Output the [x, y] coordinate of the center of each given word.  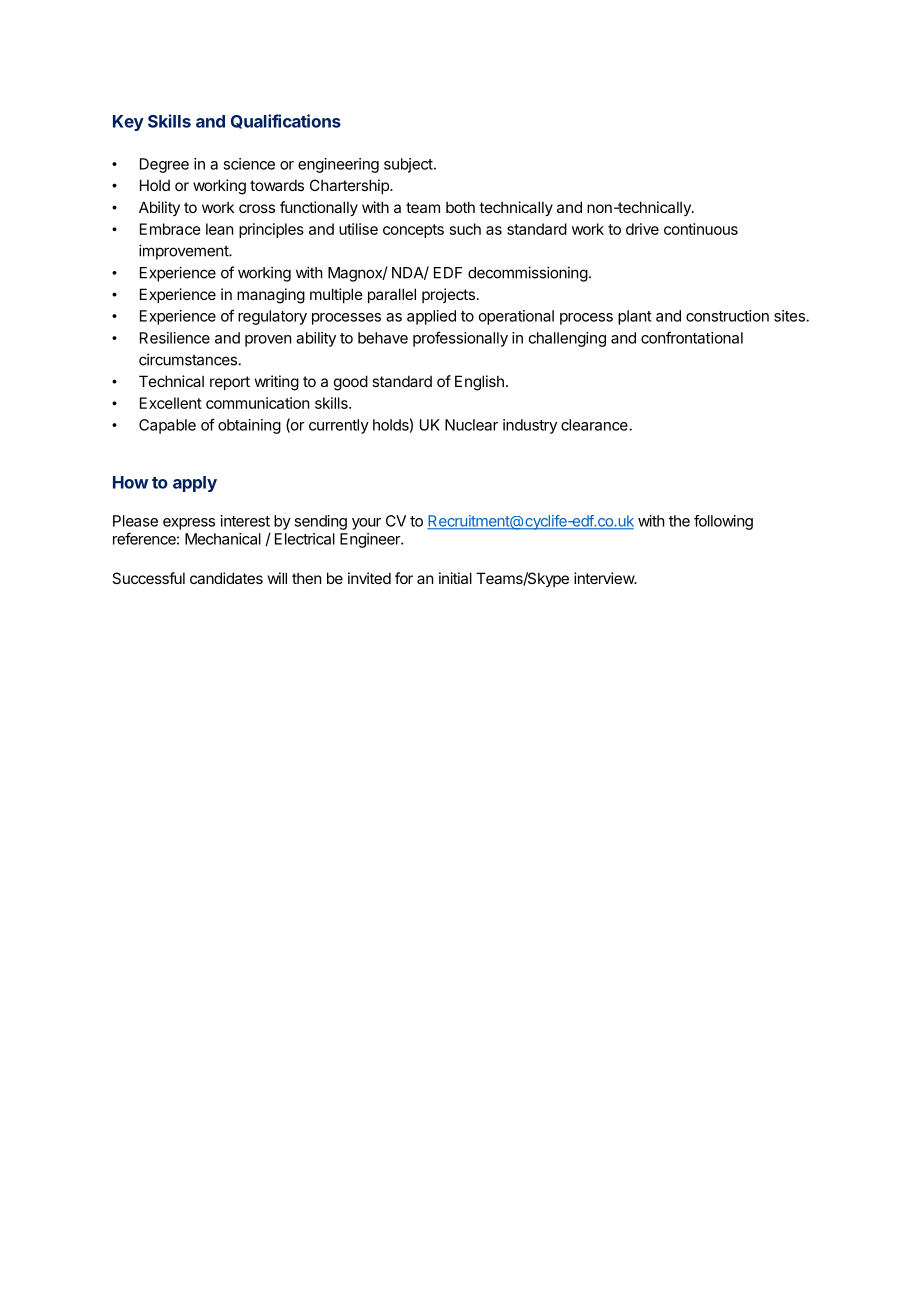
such [465, 229]
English [479, 383]
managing [271, 296]
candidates [226, 578]
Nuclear [471, 425]
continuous [701, 229]
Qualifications [286, 121]
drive [642, 229]
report [230, 383]
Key [128, 123]
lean [219, 229]
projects [448, 295]
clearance [595, 425]
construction [727, 316]
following [723, 522]
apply [195, 484]
